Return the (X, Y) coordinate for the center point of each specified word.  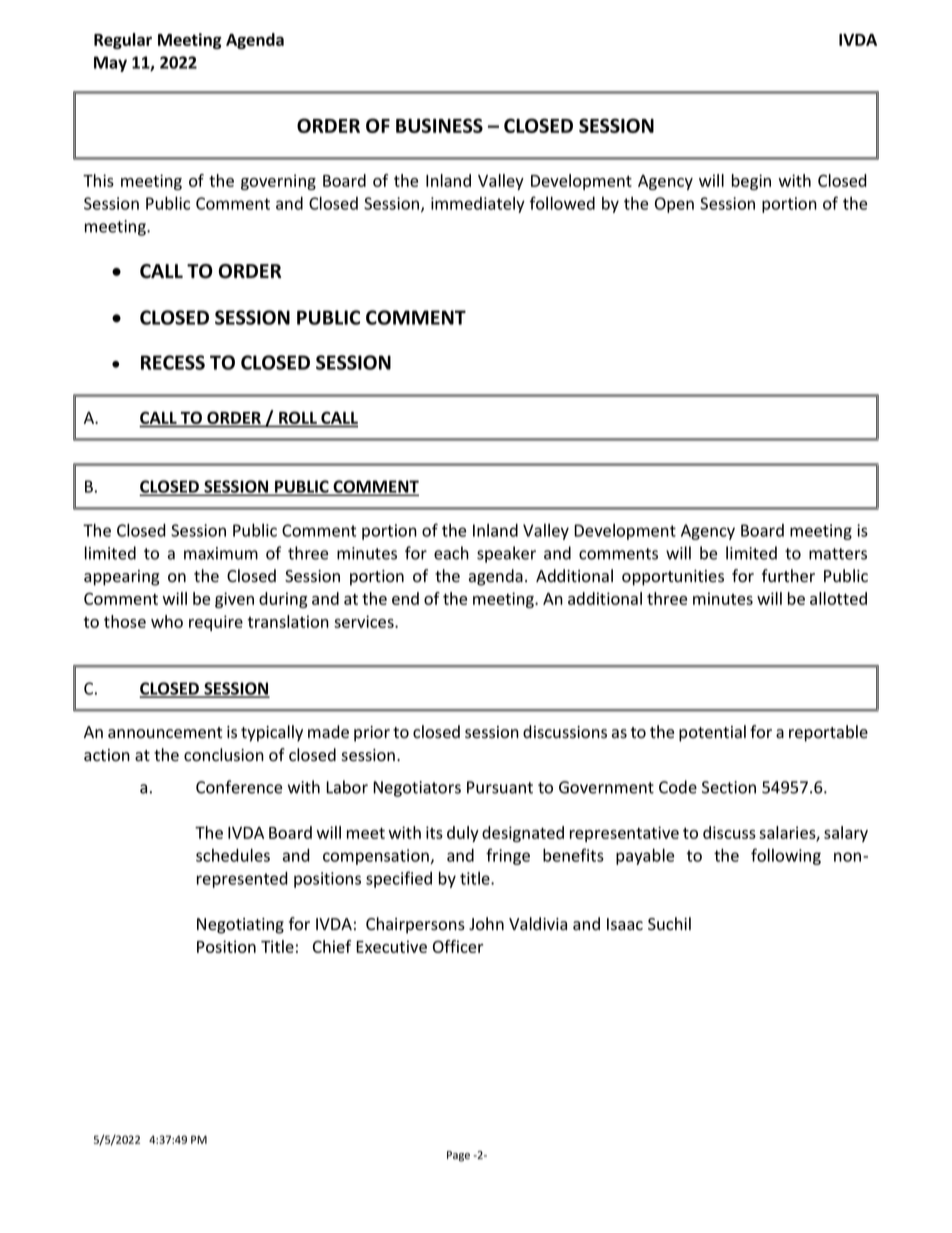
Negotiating (240, 926)
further (788, 576)
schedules (233, 855)
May (110, 64)
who (167, 621)
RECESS (173, 362)
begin (751, 182)
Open (674, 205)
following (786, 856)
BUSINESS (439, 125)
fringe (508, 856)
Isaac (625, 924)
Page (458, 1156)
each (451, 553)
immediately (478, 205)
